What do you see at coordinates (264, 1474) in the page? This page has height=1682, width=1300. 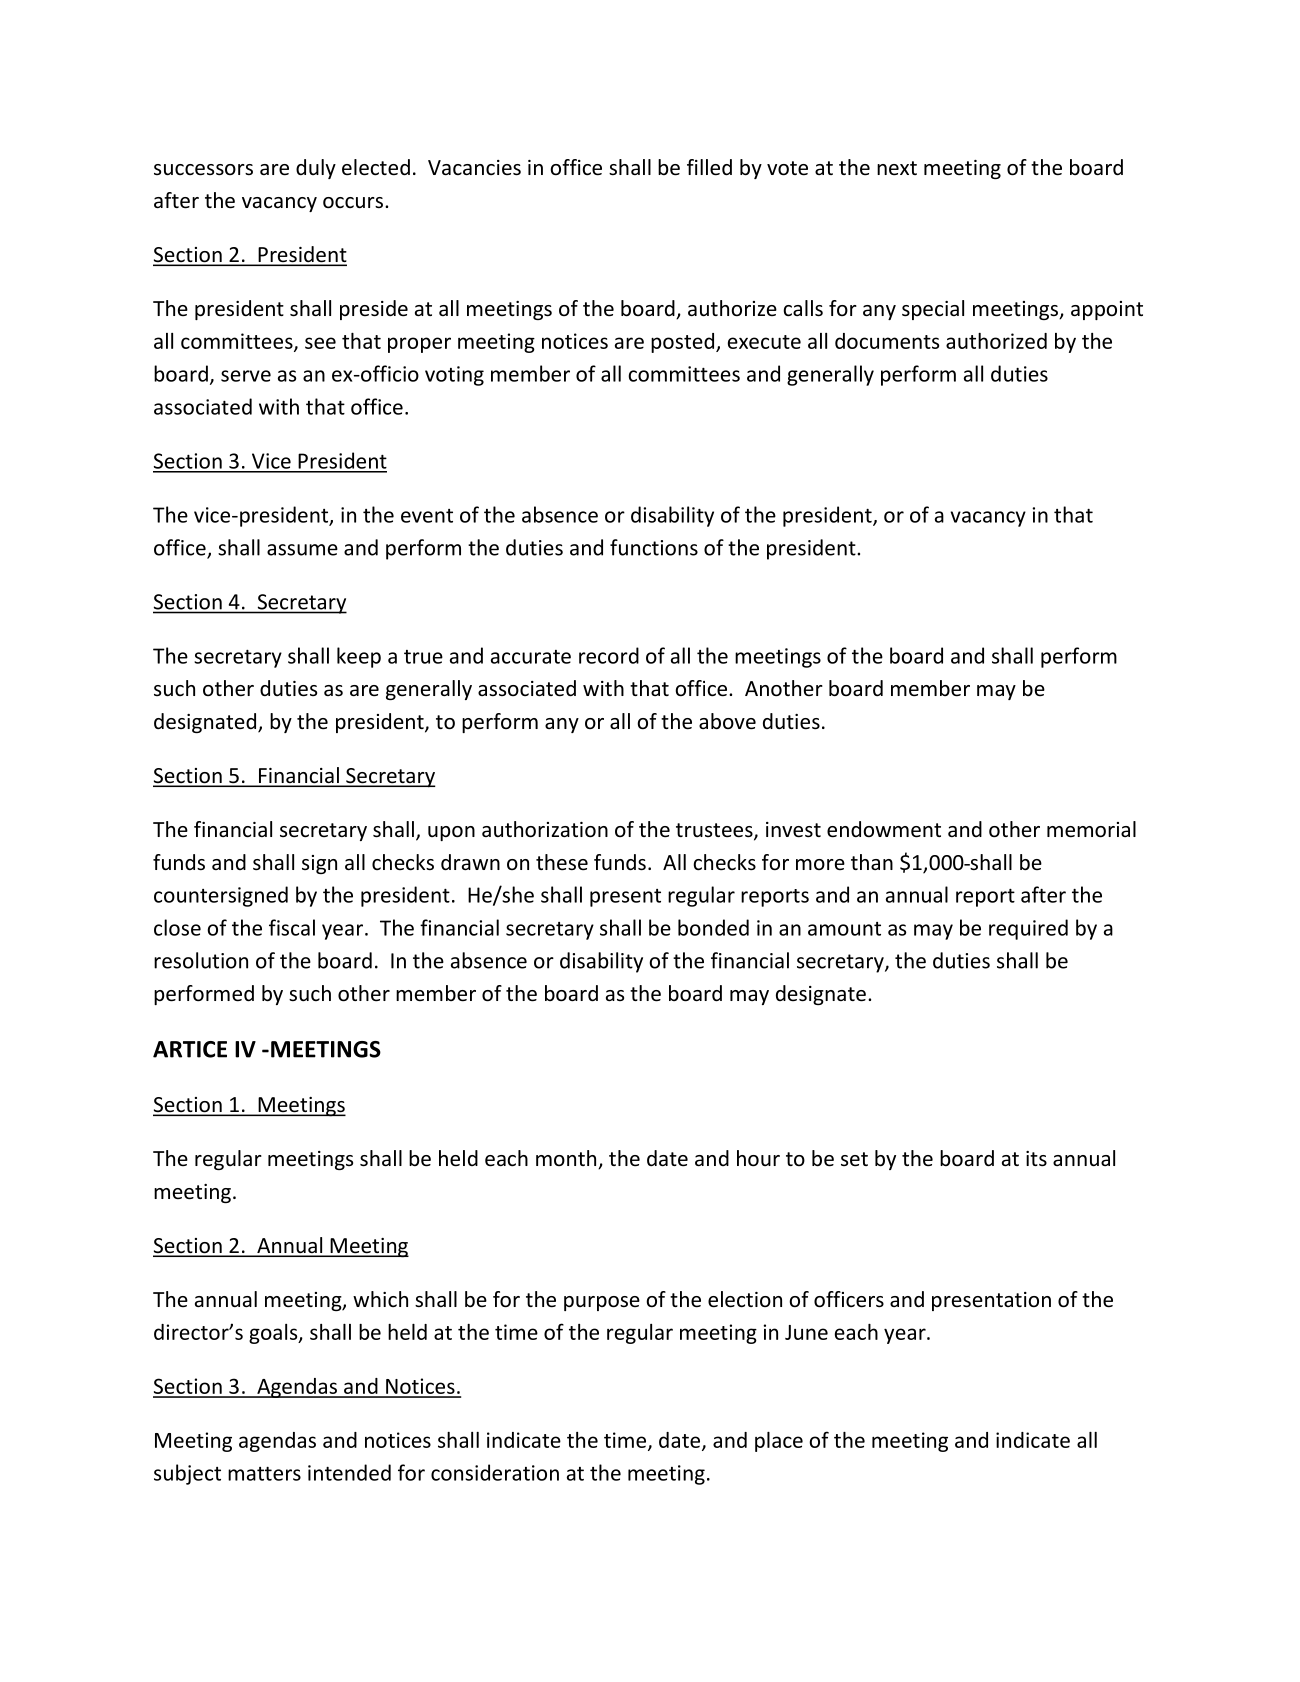 I see `matters` at bounding box center [264, 1474].
